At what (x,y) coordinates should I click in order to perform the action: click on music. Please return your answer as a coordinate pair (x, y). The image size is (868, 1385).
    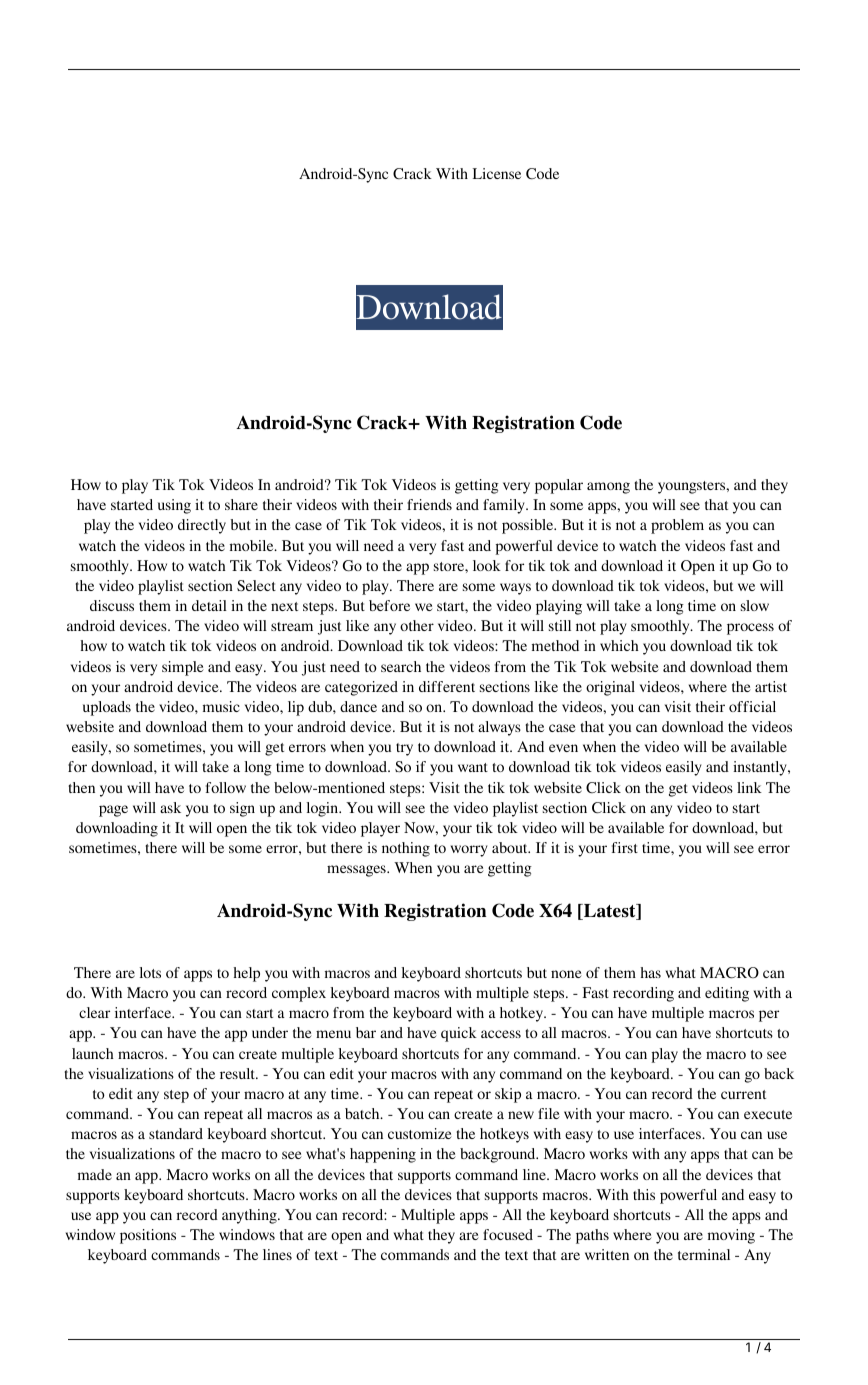
    Looking at the image, I should click on (221, 706).
